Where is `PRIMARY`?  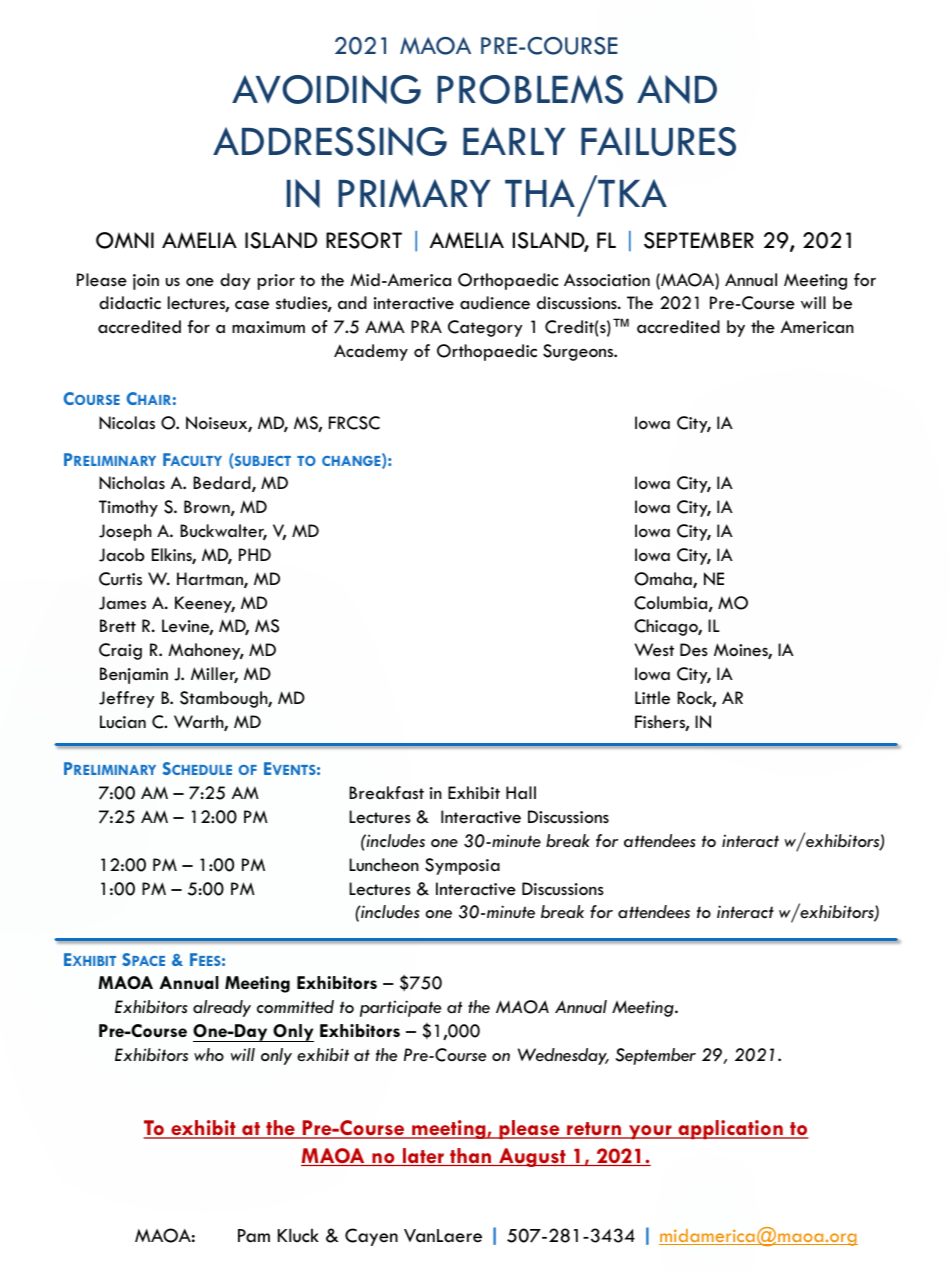
PRIMARY is located at coordinates (414, 193).
